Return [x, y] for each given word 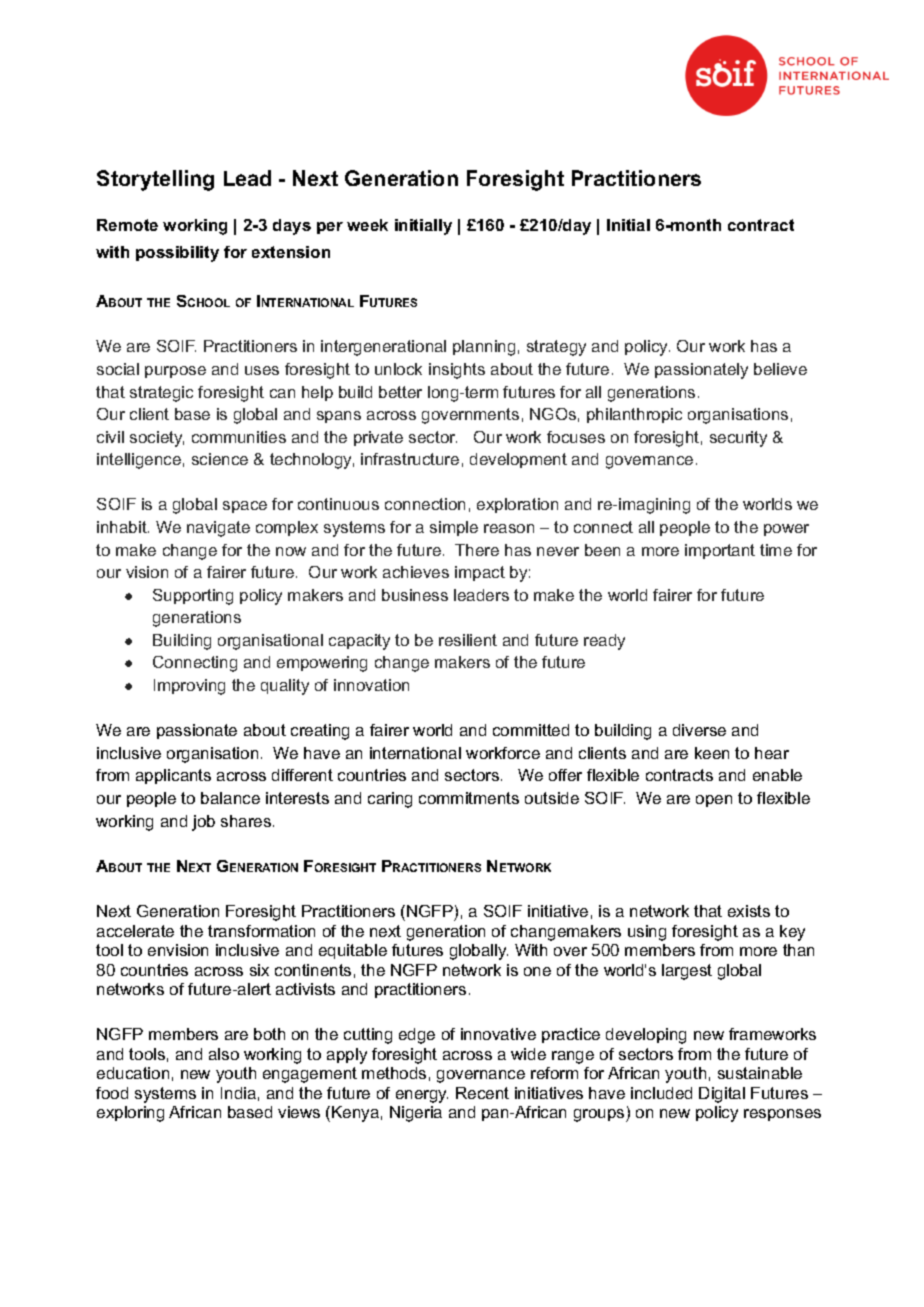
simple [454, 528]
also [224, 1054]
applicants [173, 776]
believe [780, 369]
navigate [218, 529]
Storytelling [155, 180]
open [714, 801]
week [367, 225]
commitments [469, 798]
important [720, 551]
